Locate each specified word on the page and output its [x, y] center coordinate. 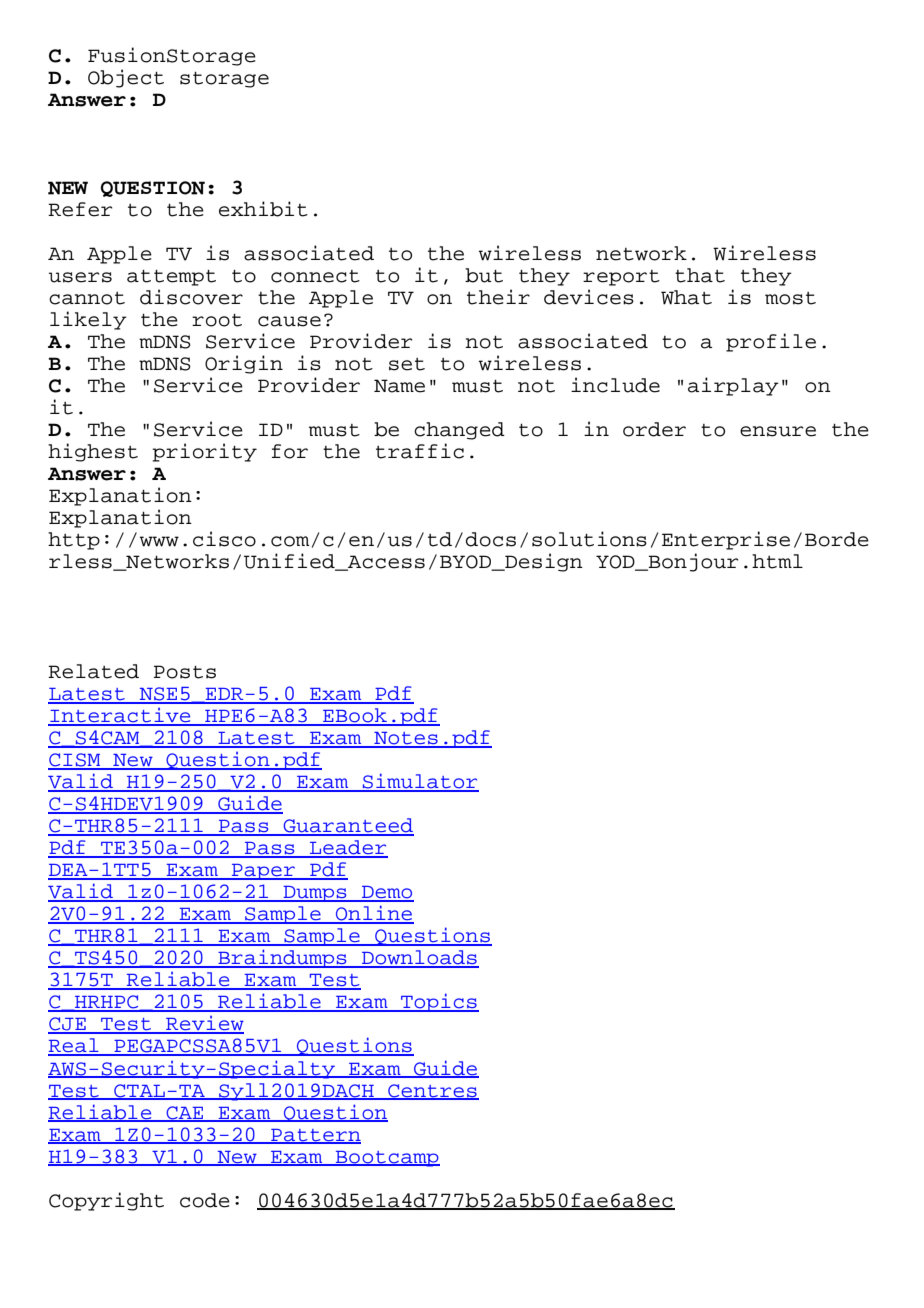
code [205, 1200]
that [700, 275]
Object [126, 78]
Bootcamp [387, 1159]
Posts [185, 672]
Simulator [419, 782]
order [654, 429]
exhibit [263, 209]
